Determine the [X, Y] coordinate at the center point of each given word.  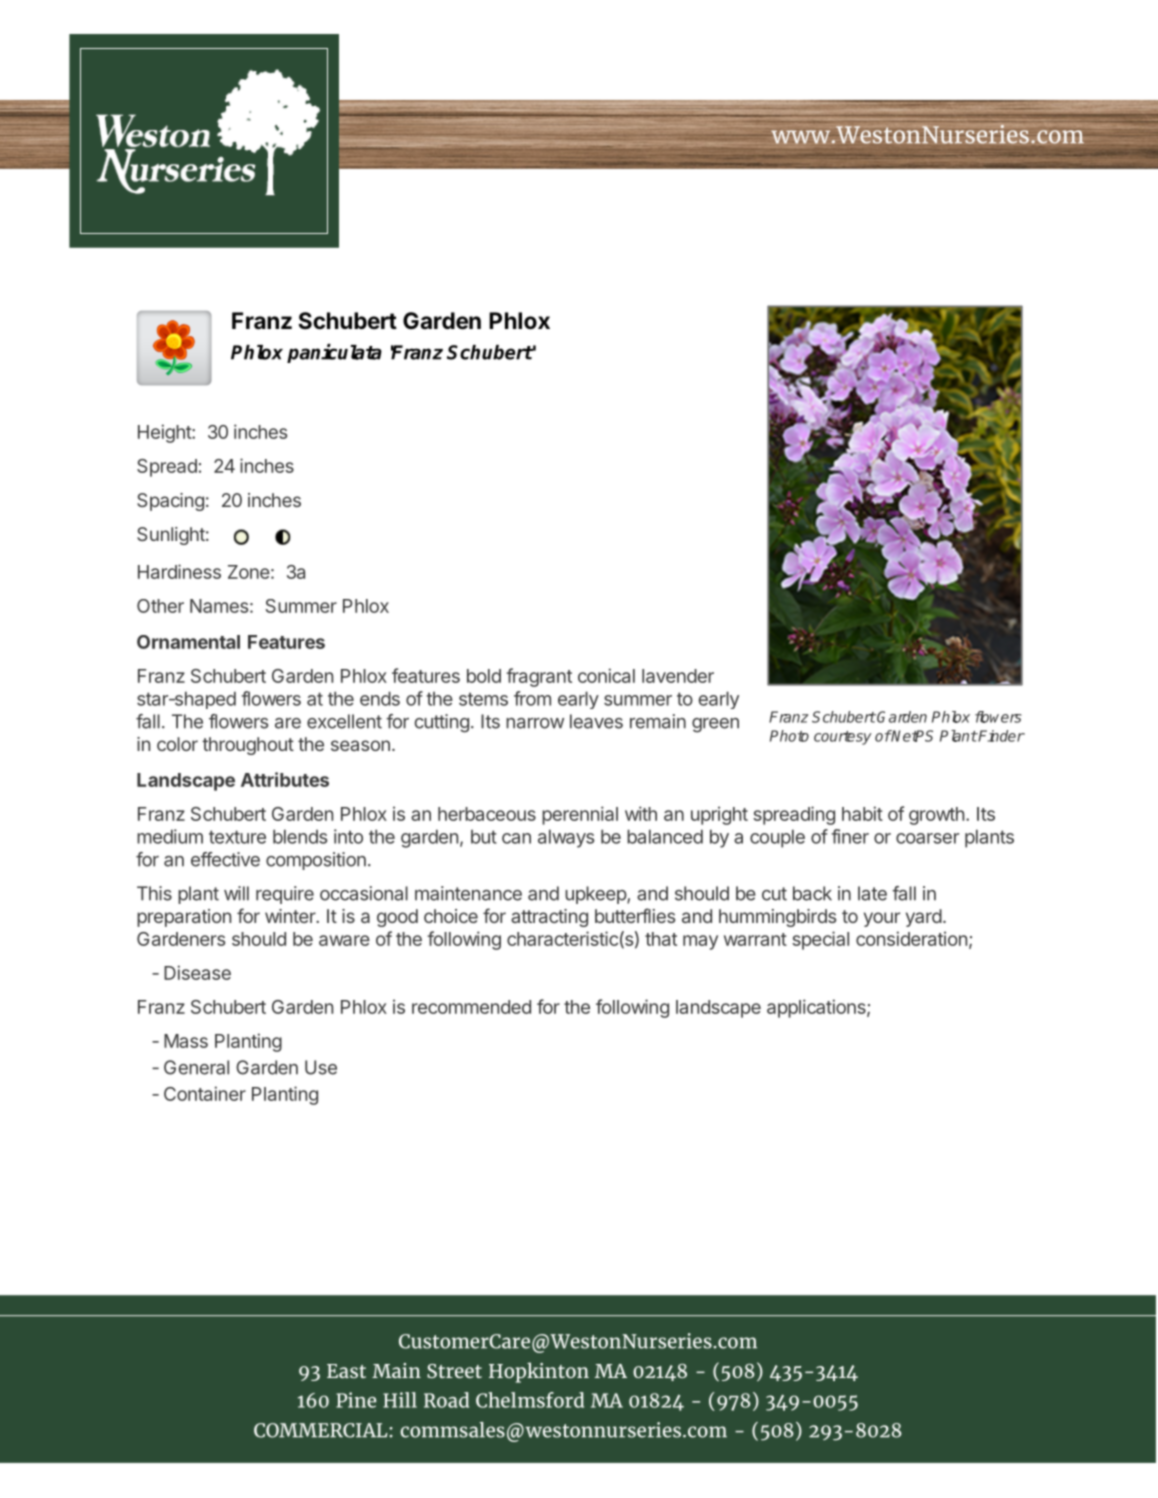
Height [165, 433]
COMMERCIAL [322, 1430]
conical [606, 675]
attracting [549, 918]
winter [291, 916]
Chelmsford [530, 1400]
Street [454, 1371]
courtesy [843, 738]
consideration [911, 938]
